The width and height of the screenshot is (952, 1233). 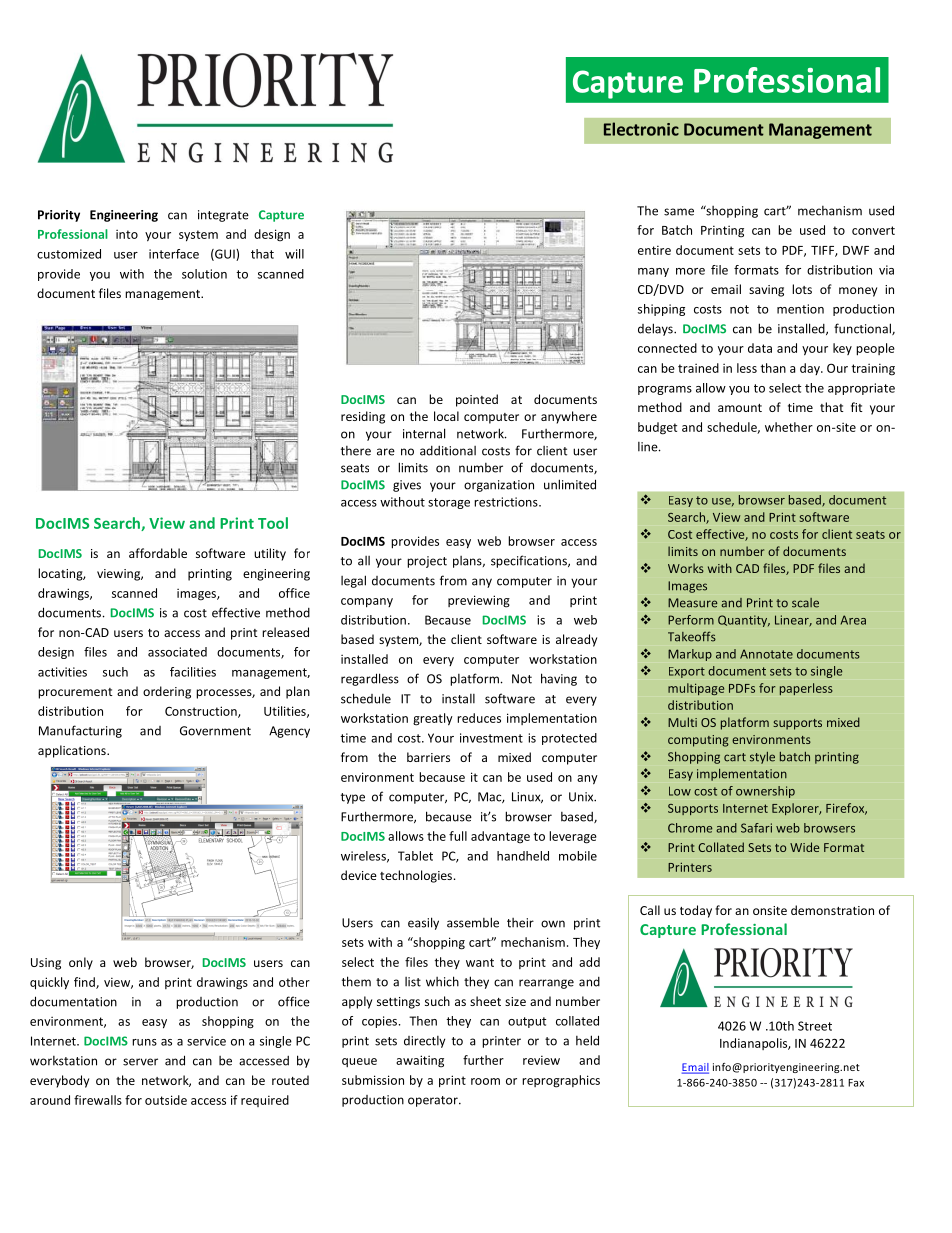 I want to click on project, so click(x=427, y=562).
